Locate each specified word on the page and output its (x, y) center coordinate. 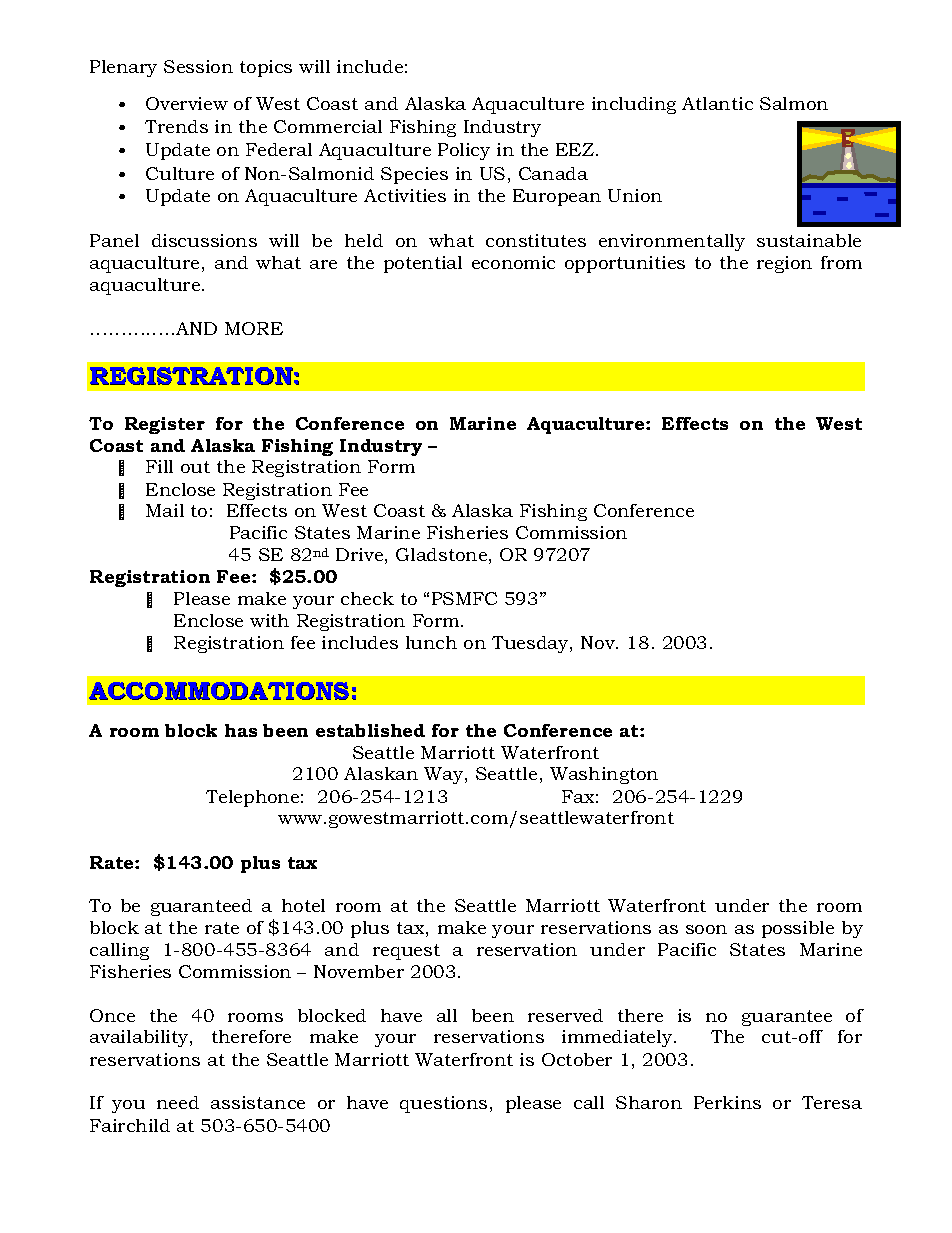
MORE (254, 328)
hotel (303, 905)
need (178, 1102)
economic (513, 262)
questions (443, 1104)
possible (798, 929)
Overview (187, 103)
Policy (464, 151)
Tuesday (531, 644)
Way (445, 775)
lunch (431, 642)
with (269, 620)
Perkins (727, 1102)
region (784, 264)
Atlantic (717, 103)
